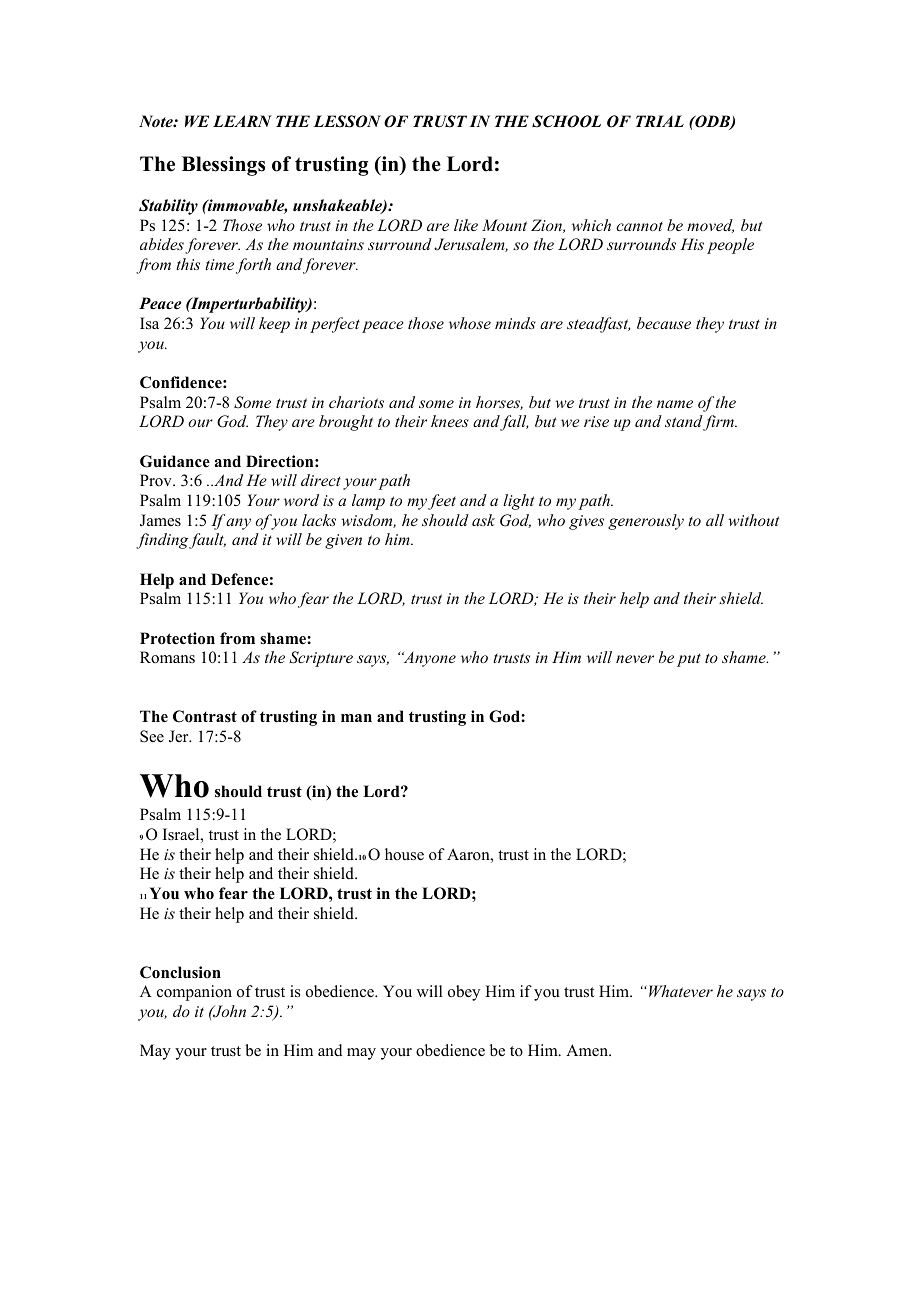 Image resolution: width=924 pixels, height=1308 pixels. What do you see at coordinates (177, 638) in the screenshot?
I see `Protection` at bounding box center [177, 638].
